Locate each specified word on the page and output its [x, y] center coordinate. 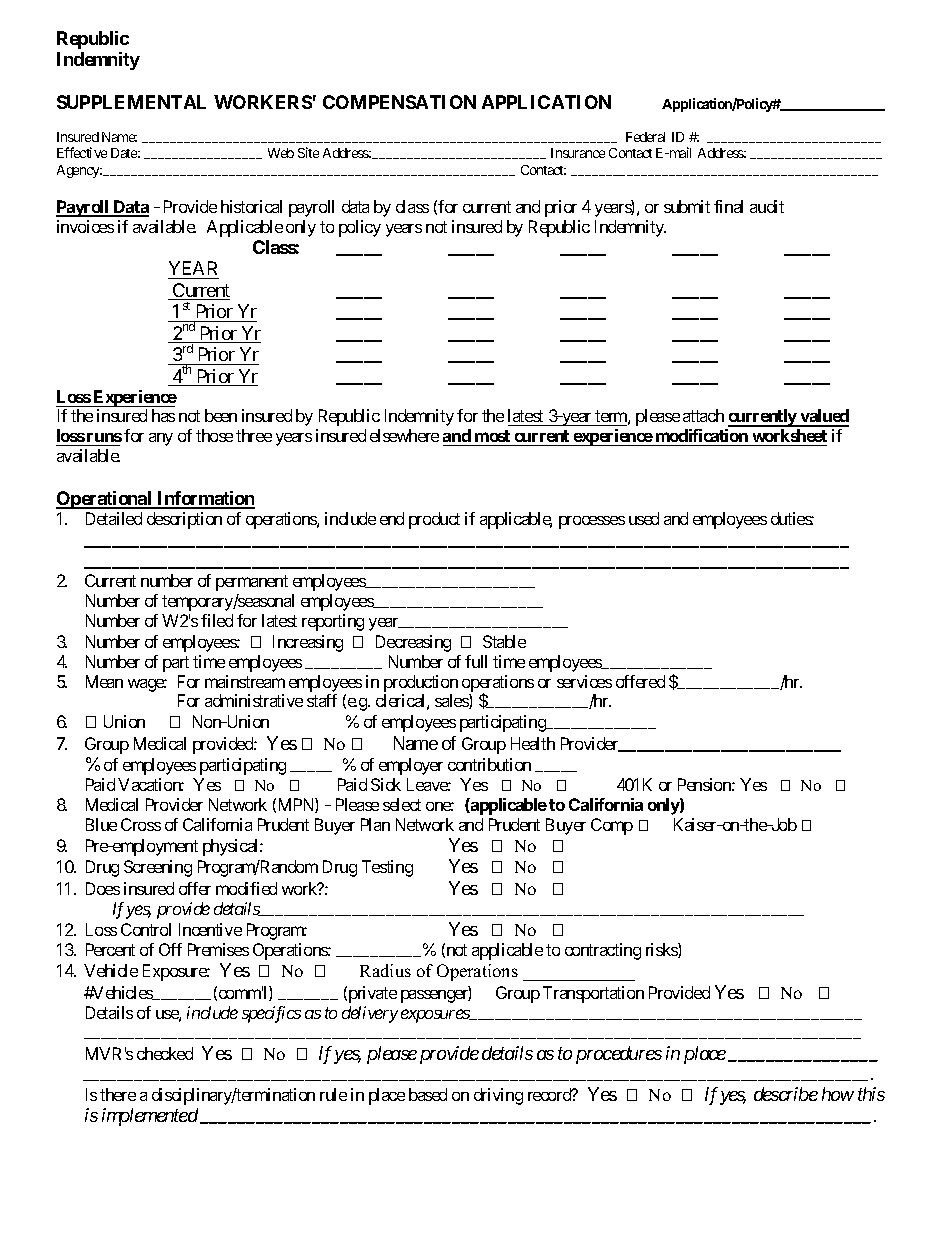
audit [767, 206]
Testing [387, 868]
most [492, 436]
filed [217, 620]
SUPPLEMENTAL [131, 102]
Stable [504, 641]
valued [823, 417]
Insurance [578, 153]
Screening [158, 868]
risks [662, 950]
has [163, 415]
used [644, 518]
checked [165, 1053]
